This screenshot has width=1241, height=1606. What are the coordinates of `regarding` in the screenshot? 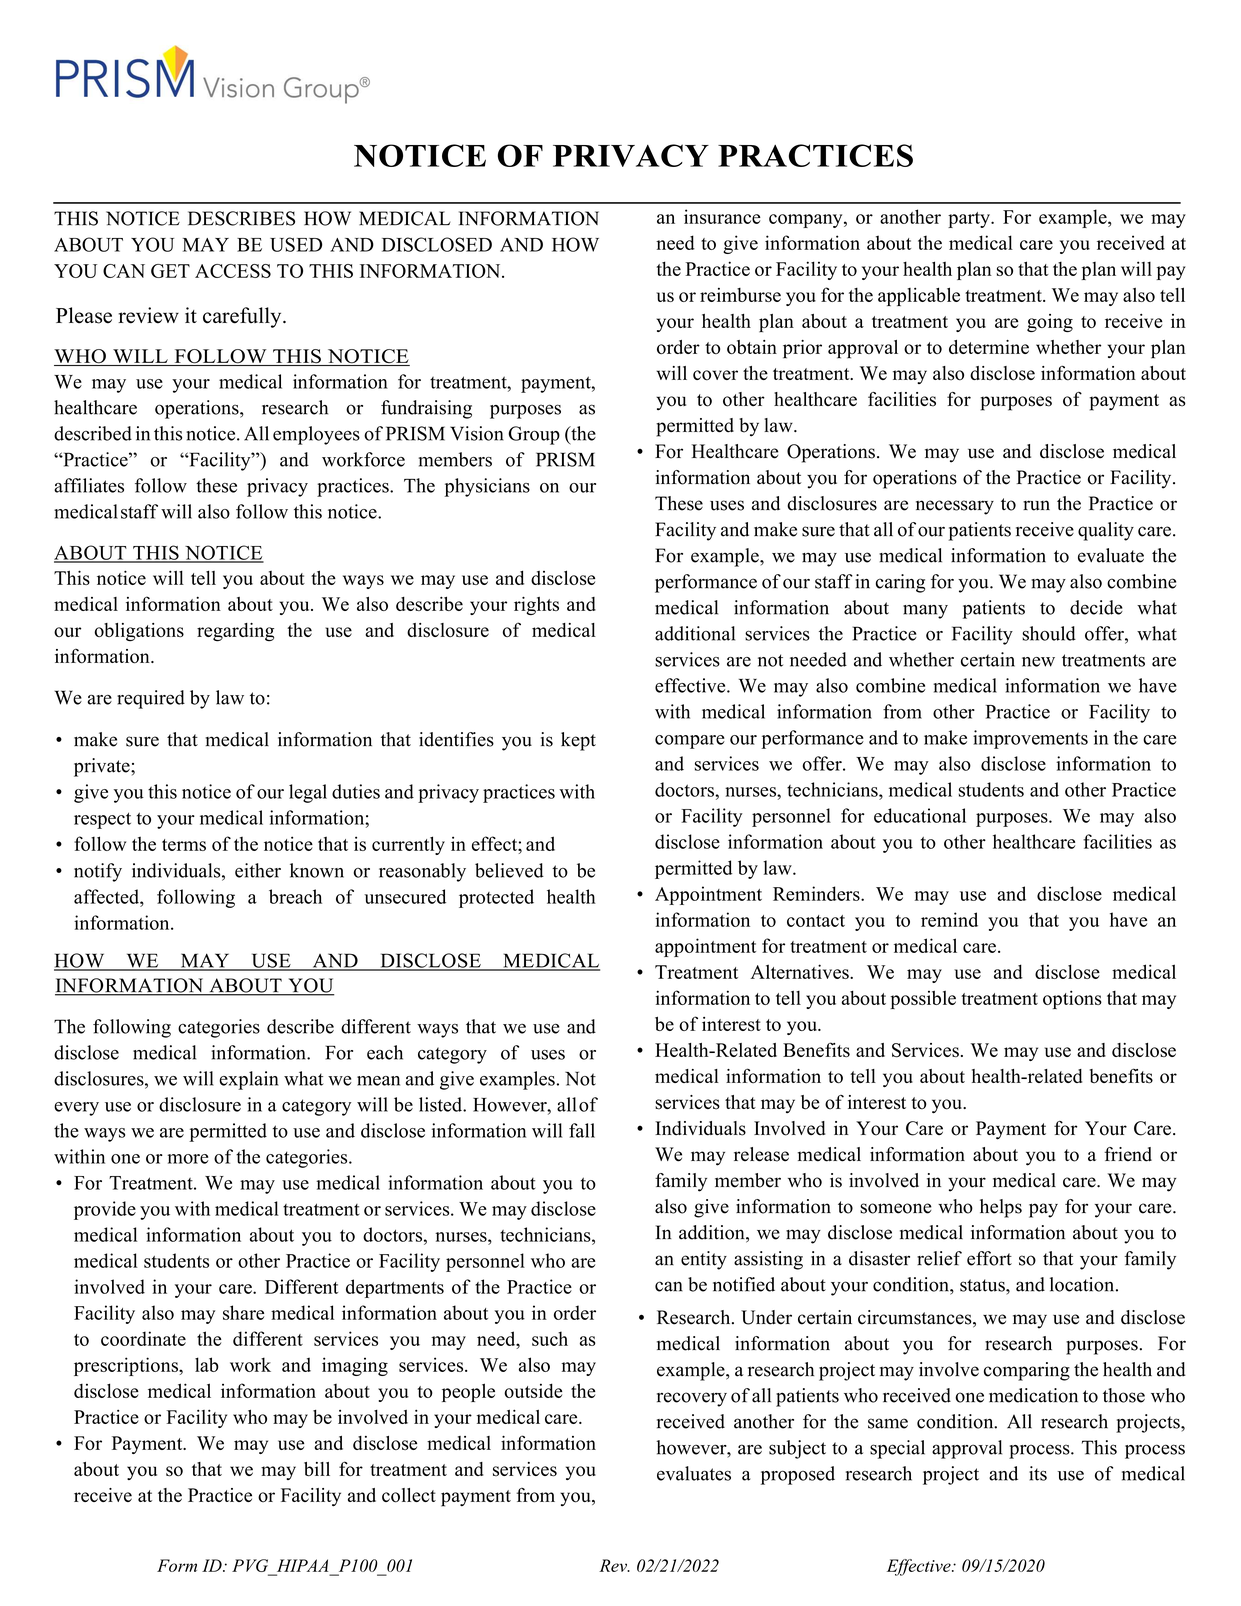 It's located at (235, 632).
